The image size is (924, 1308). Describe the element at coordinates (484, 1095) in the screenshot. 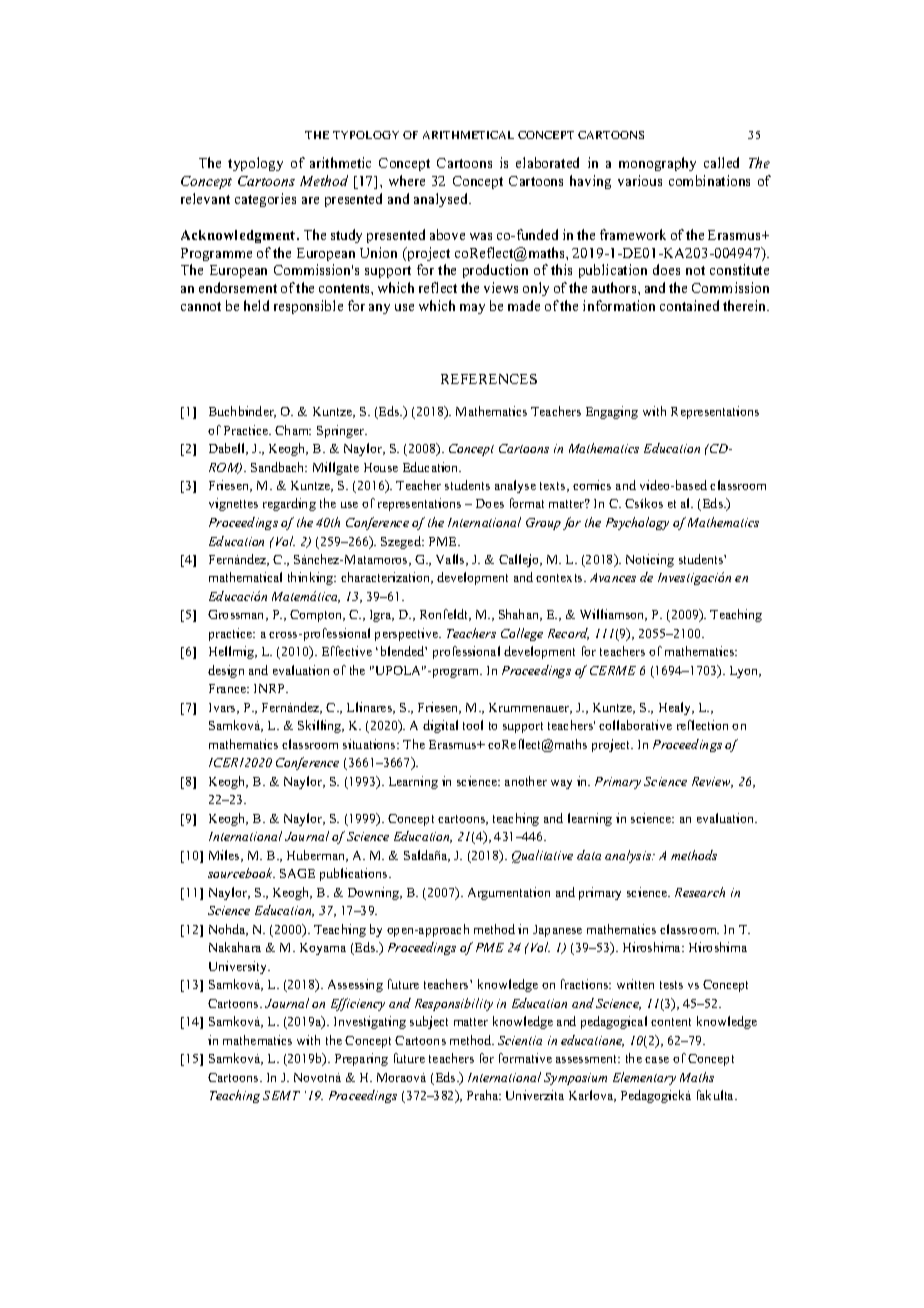

I see `Praha` at that location.
